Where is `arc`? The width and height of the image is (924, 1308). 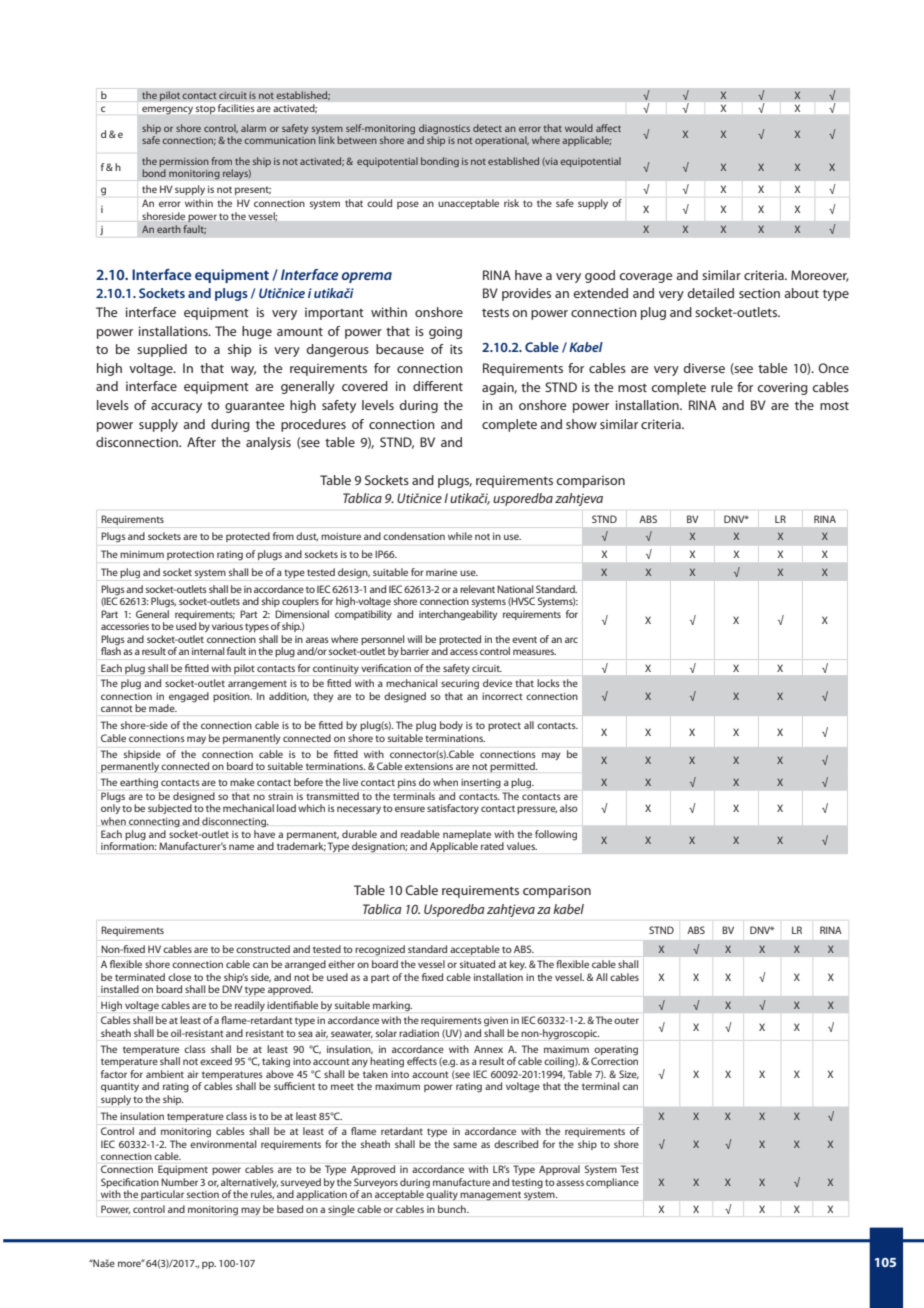
arc is located at coordinates (571, 640).
